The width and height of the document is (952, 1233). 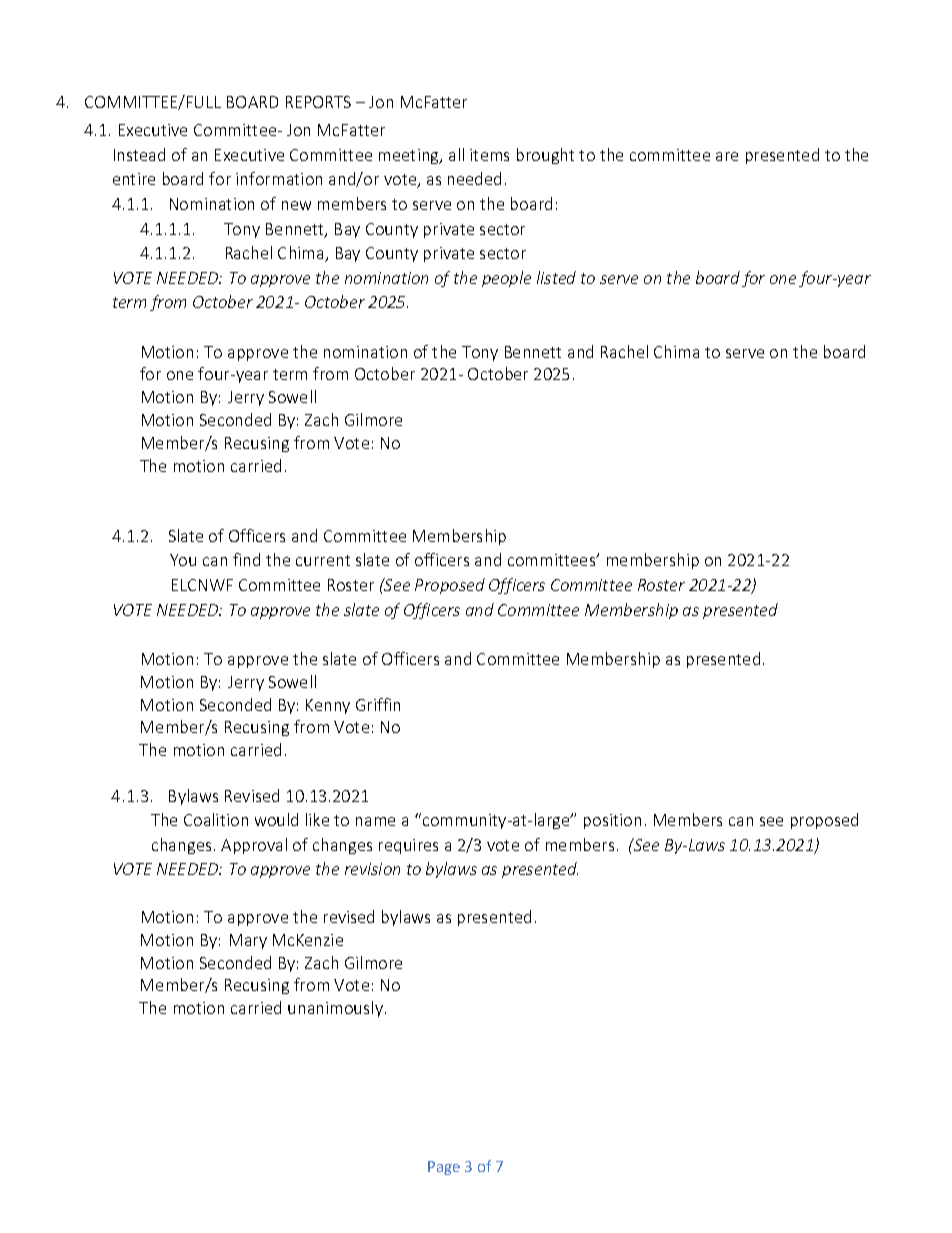 What do you see at coordinates (335, 1009) in the document?
I see `unanimously` at bounding box center [335, 1009].
